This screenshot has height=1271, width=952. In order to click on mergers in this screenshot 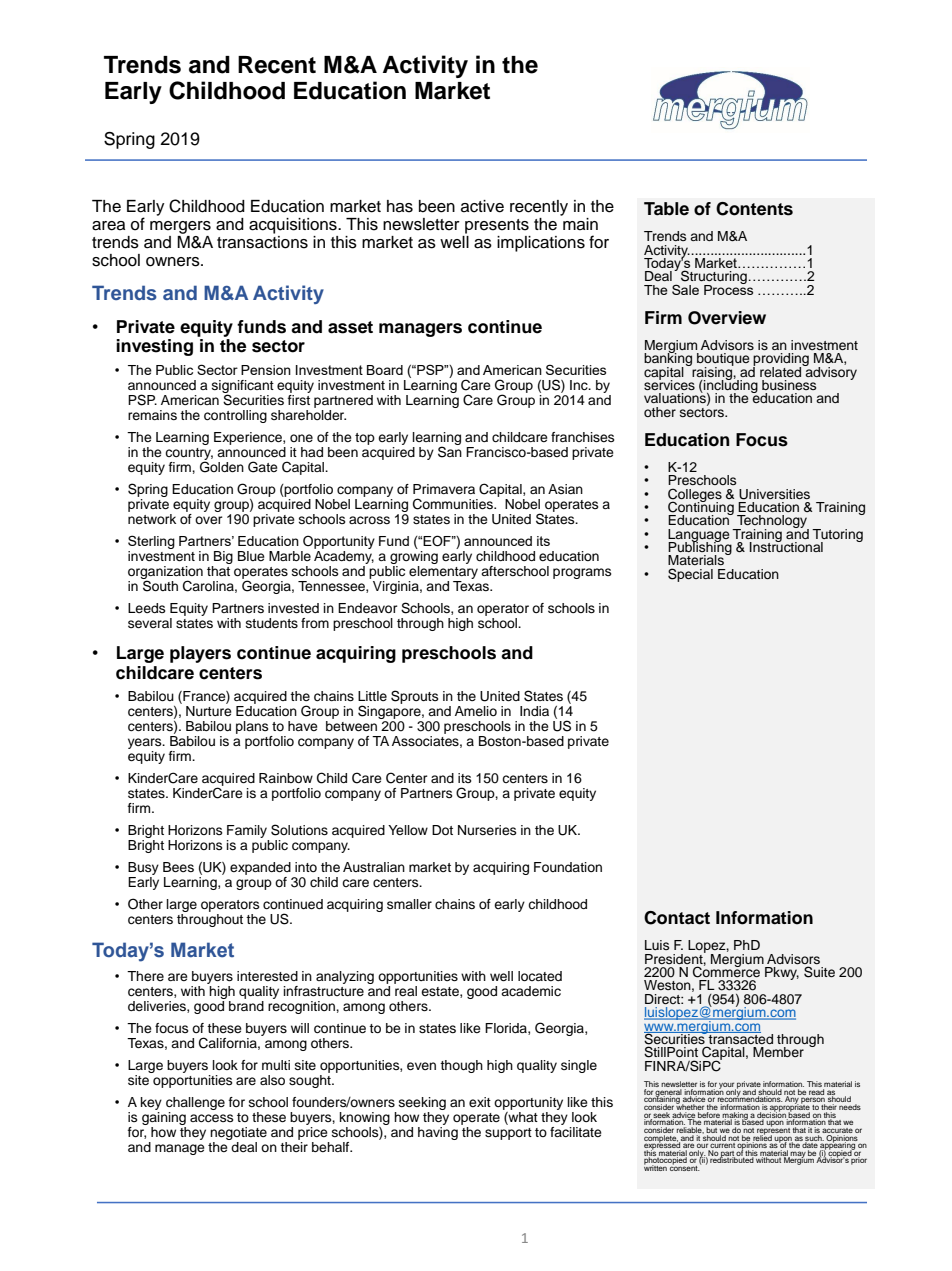, I will do `click(180, 227)`.
